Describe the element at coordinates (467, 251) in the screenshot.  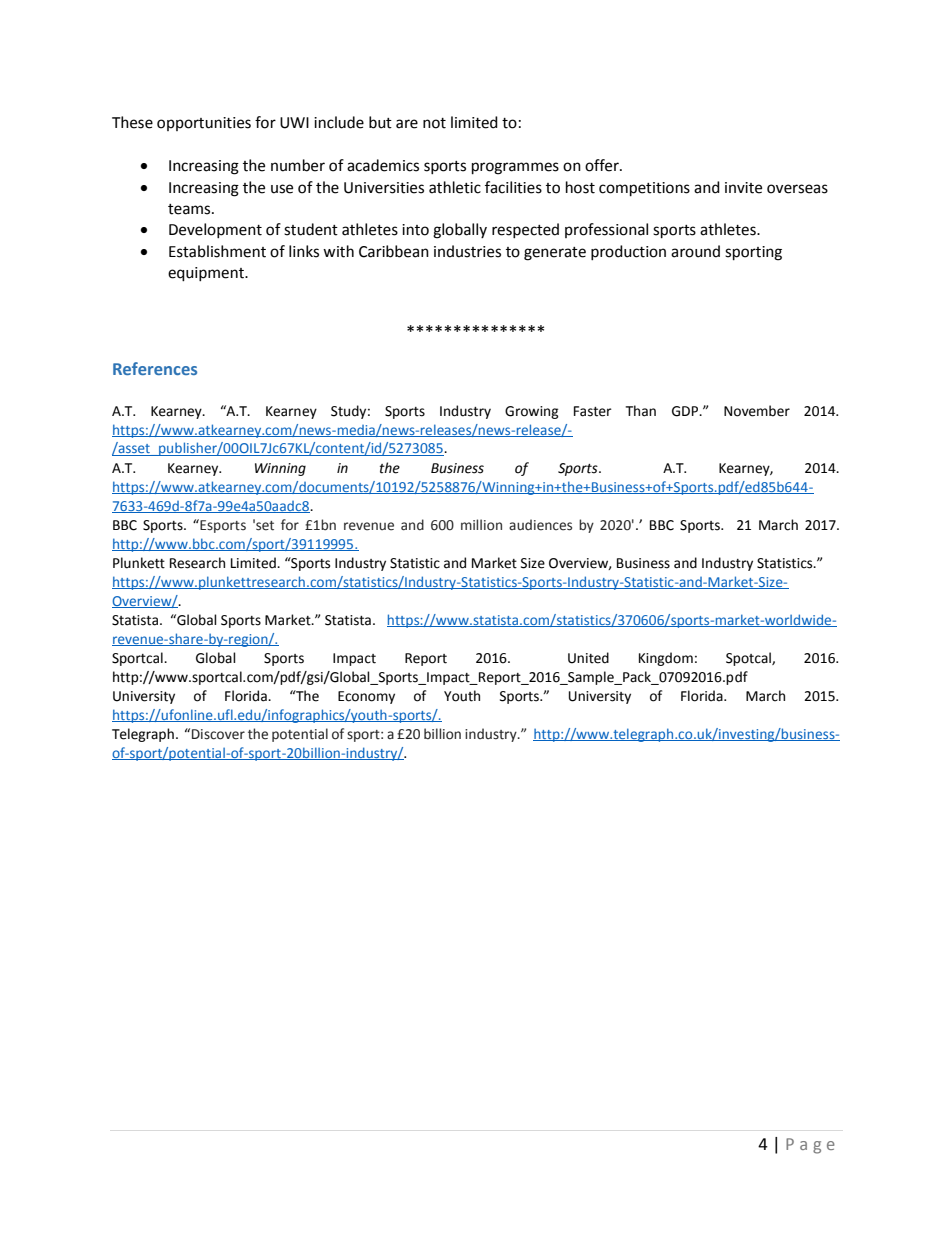
I see `industries` at that location.
